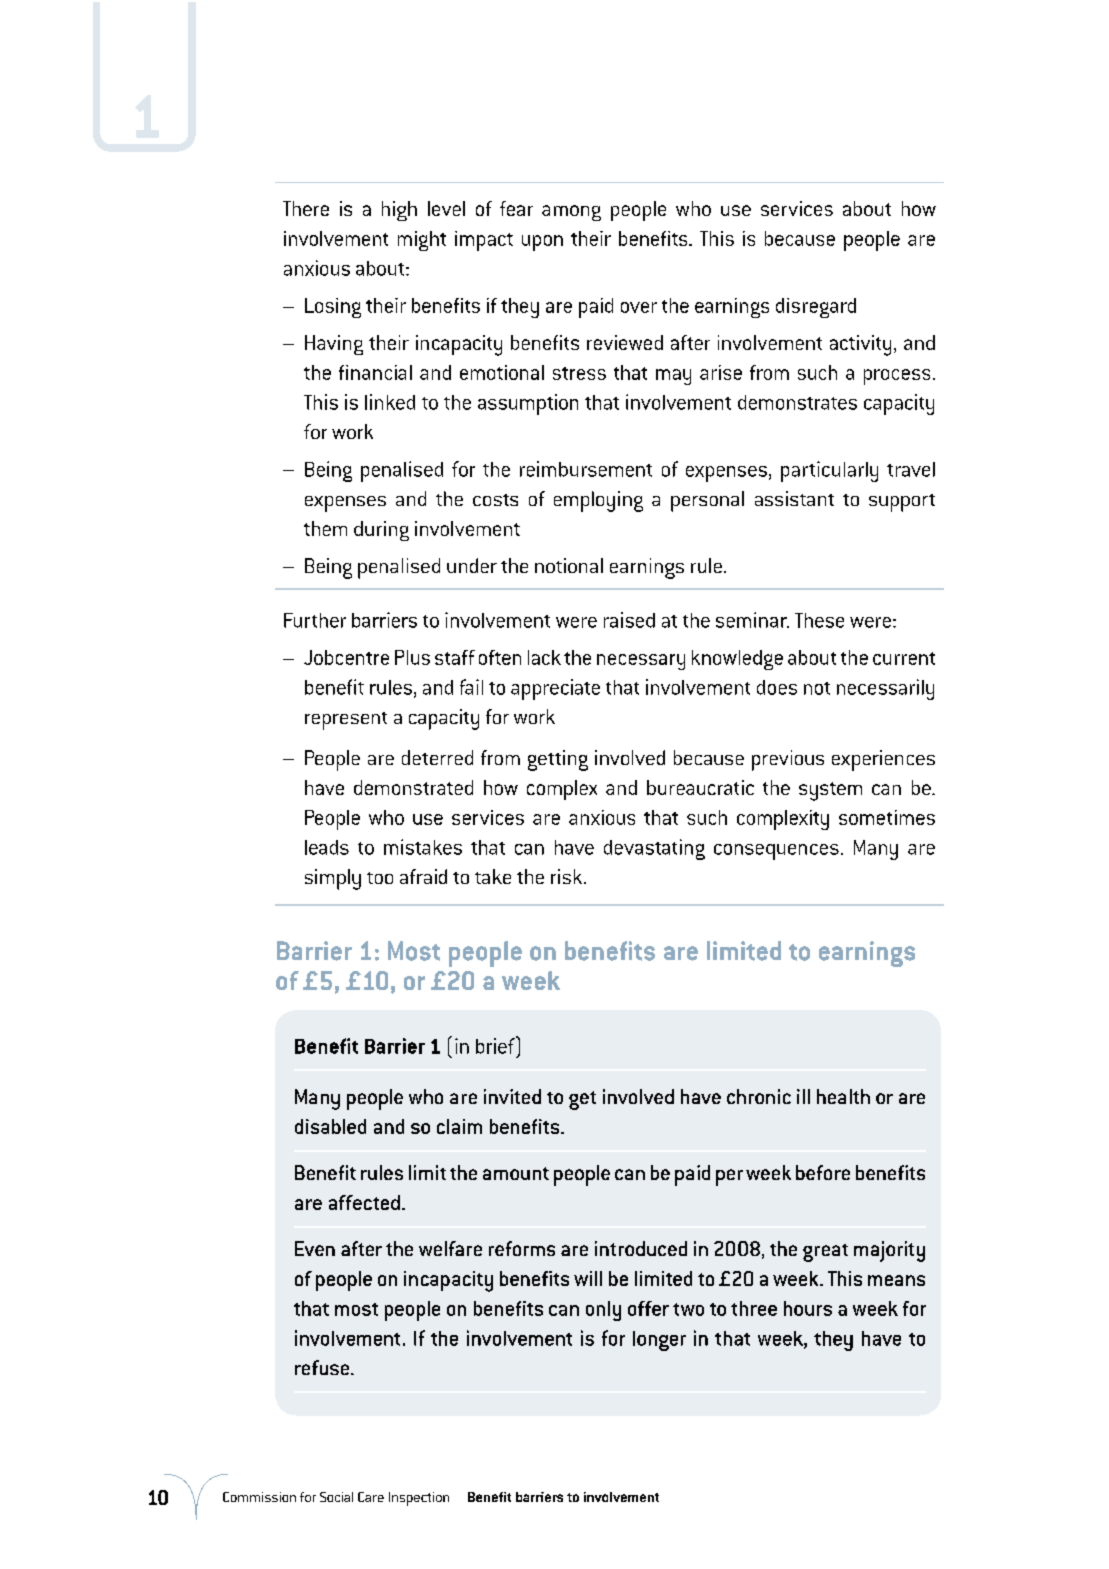 The image size is (1109, 1569). What do you see at coordinates (544, 657) in the document?
I see `lack` at bounding box center [544, 657].
